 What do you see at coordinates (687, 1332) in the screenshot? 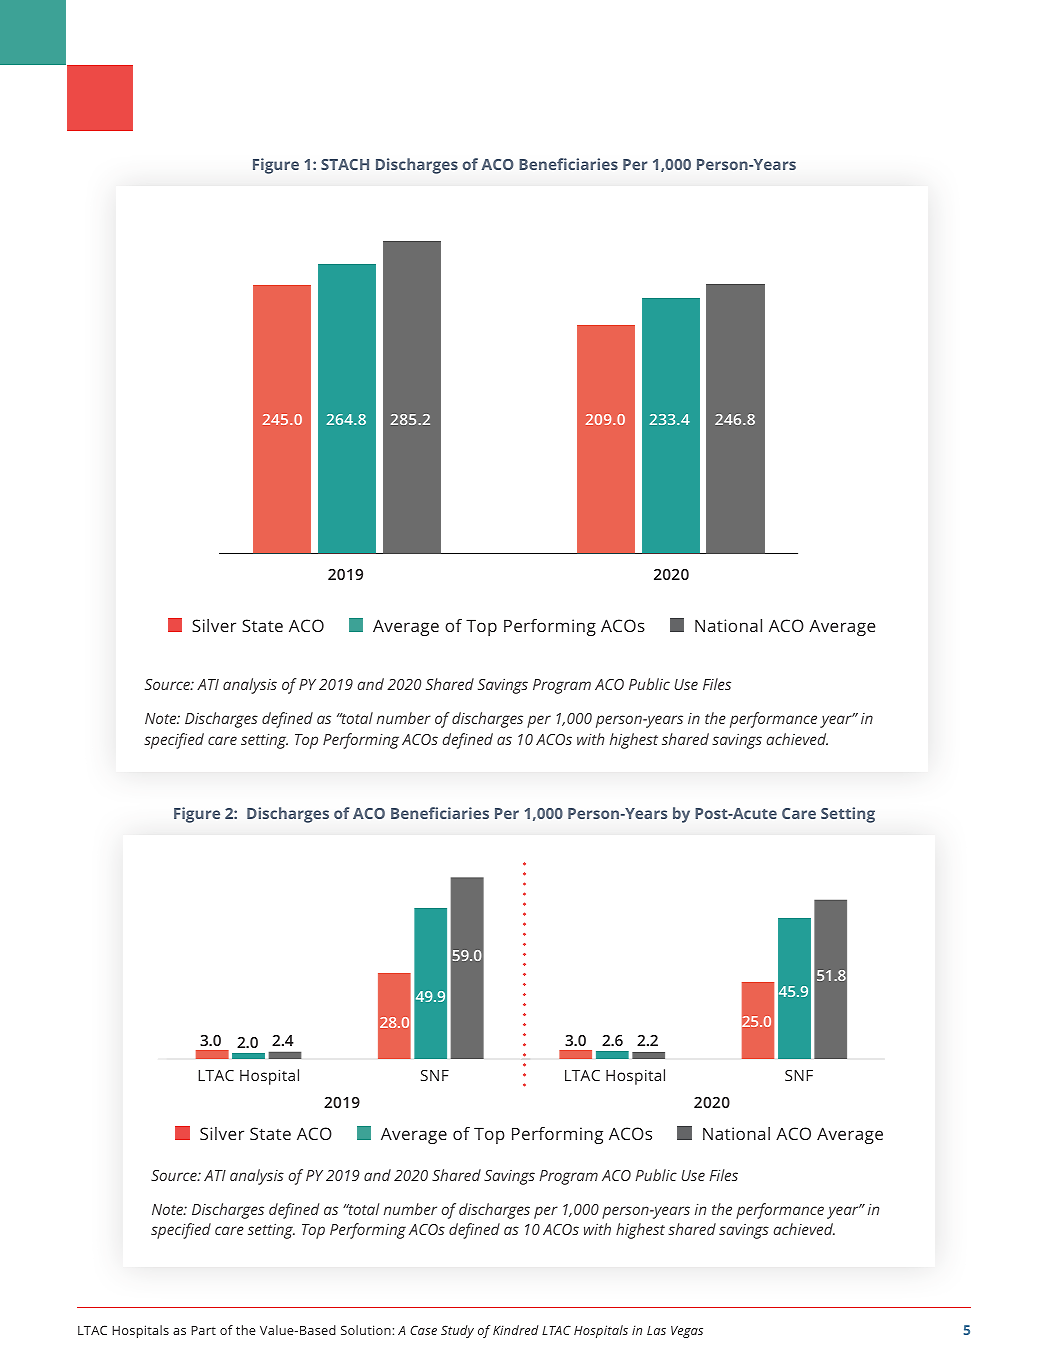
I see `Vegas` at bounding box center [687, 1332].
